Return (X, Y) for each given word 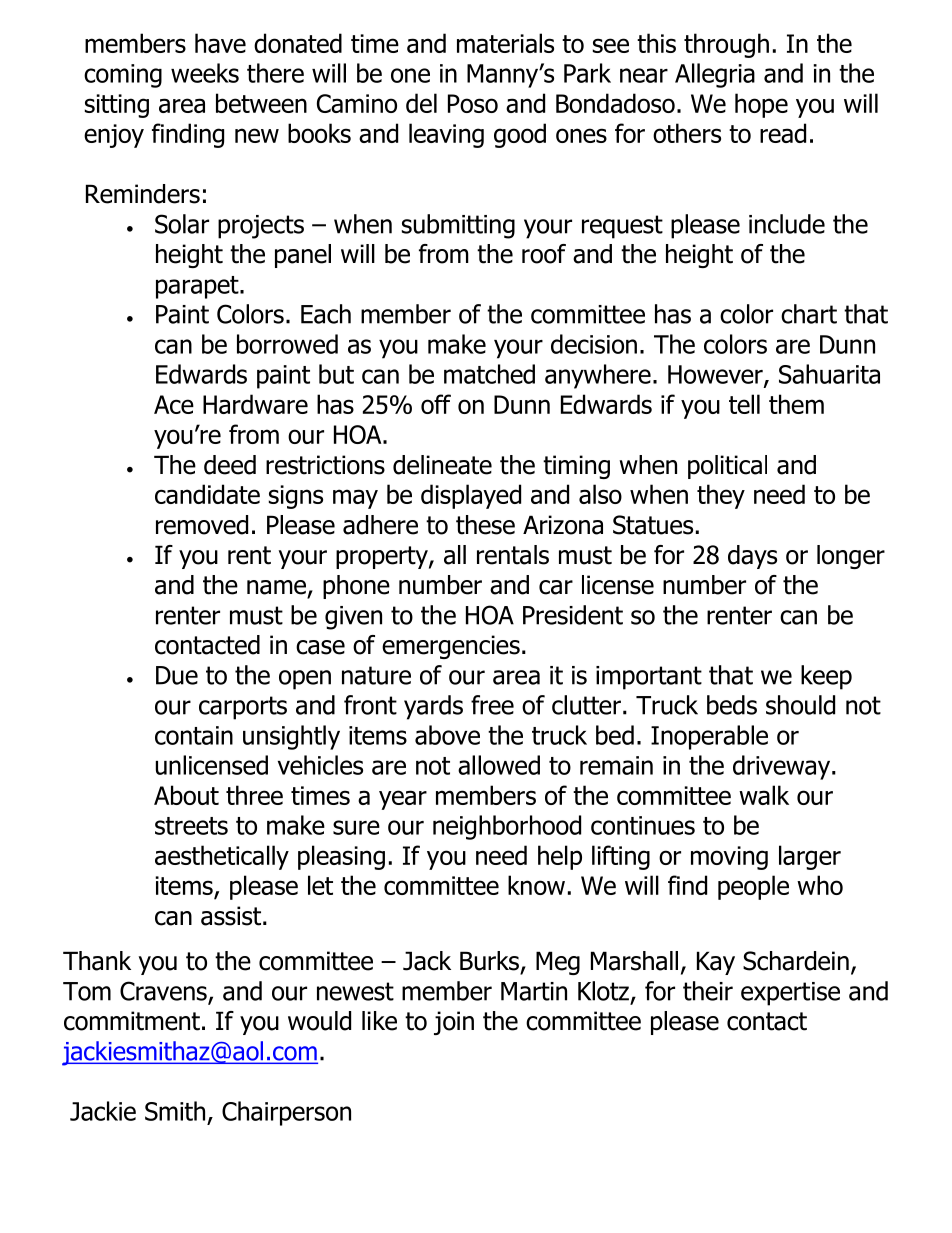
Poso (473, 103)
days (752, 557)
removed (202, 525)
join (454, 1023)
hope (761, 105)
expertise (790, 994)
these (485, 525)
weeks (205, 73)
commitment (132, 1021)
